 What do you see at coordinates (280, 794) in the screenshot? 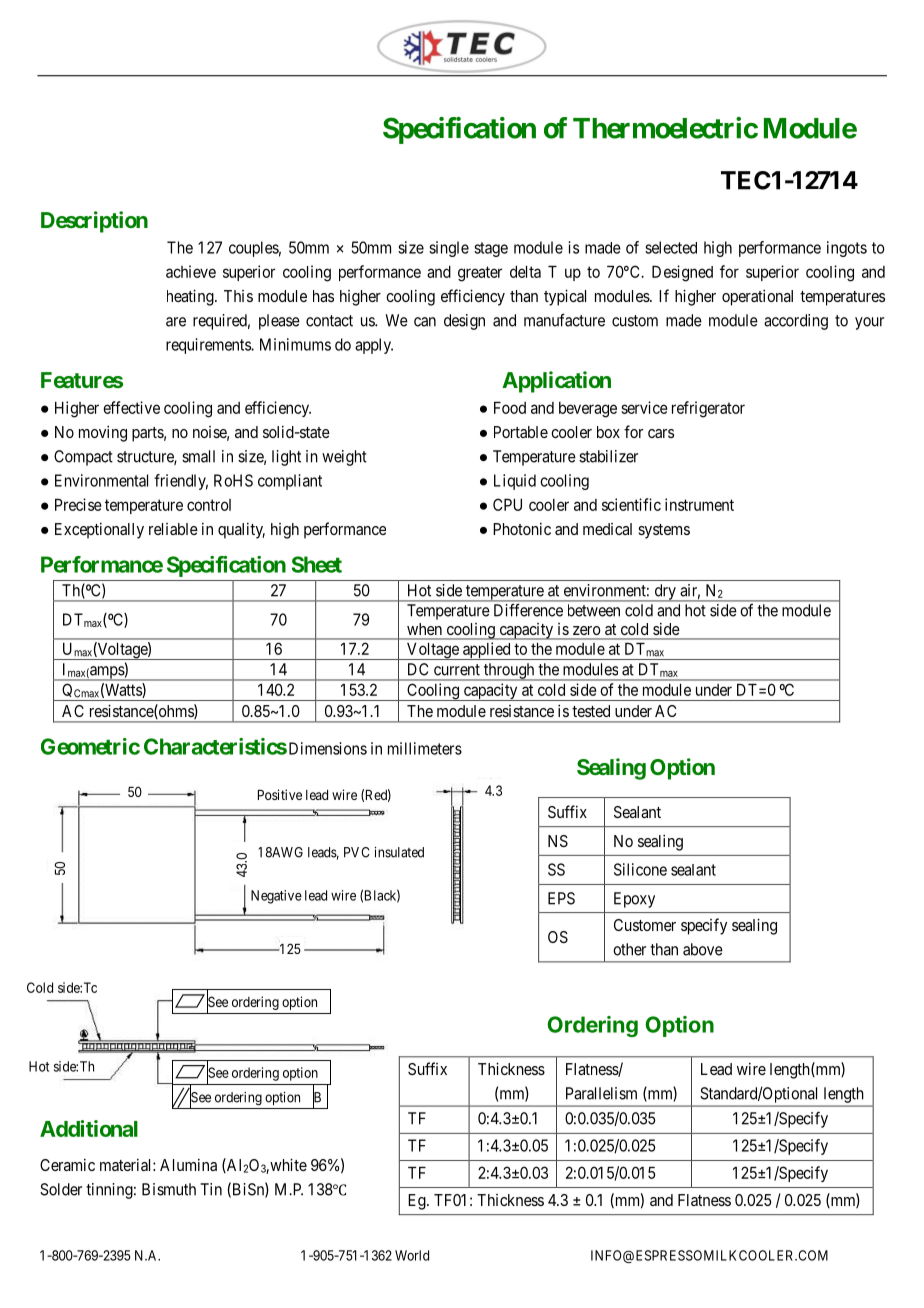
I see `Positive` at bounding box center [280, 794].
